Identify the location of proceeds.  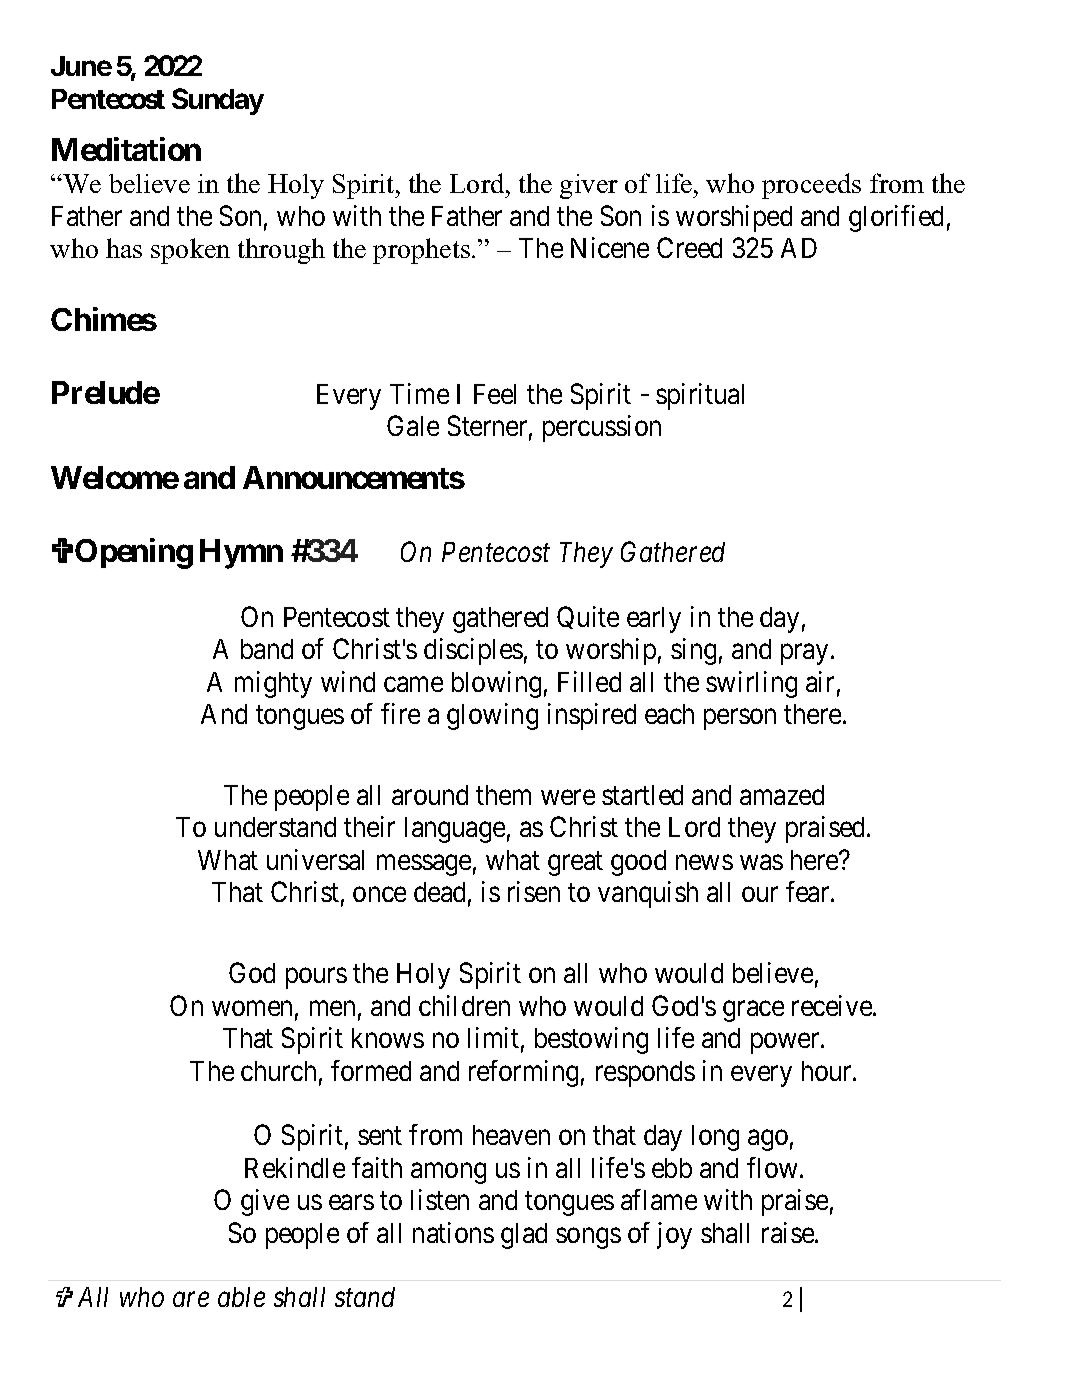
(811, 186).
